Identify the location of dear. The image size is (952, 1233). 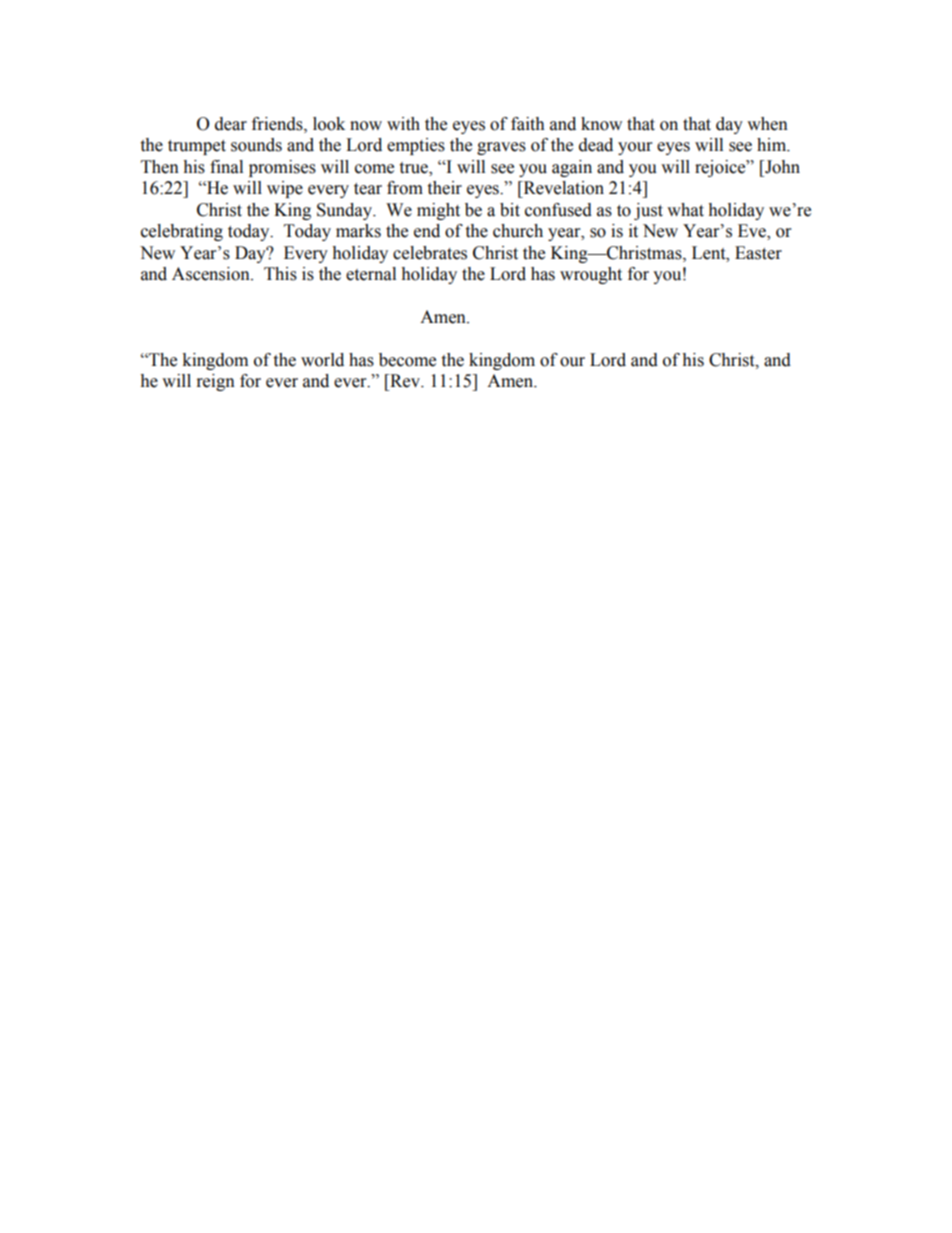
(231, 124).
